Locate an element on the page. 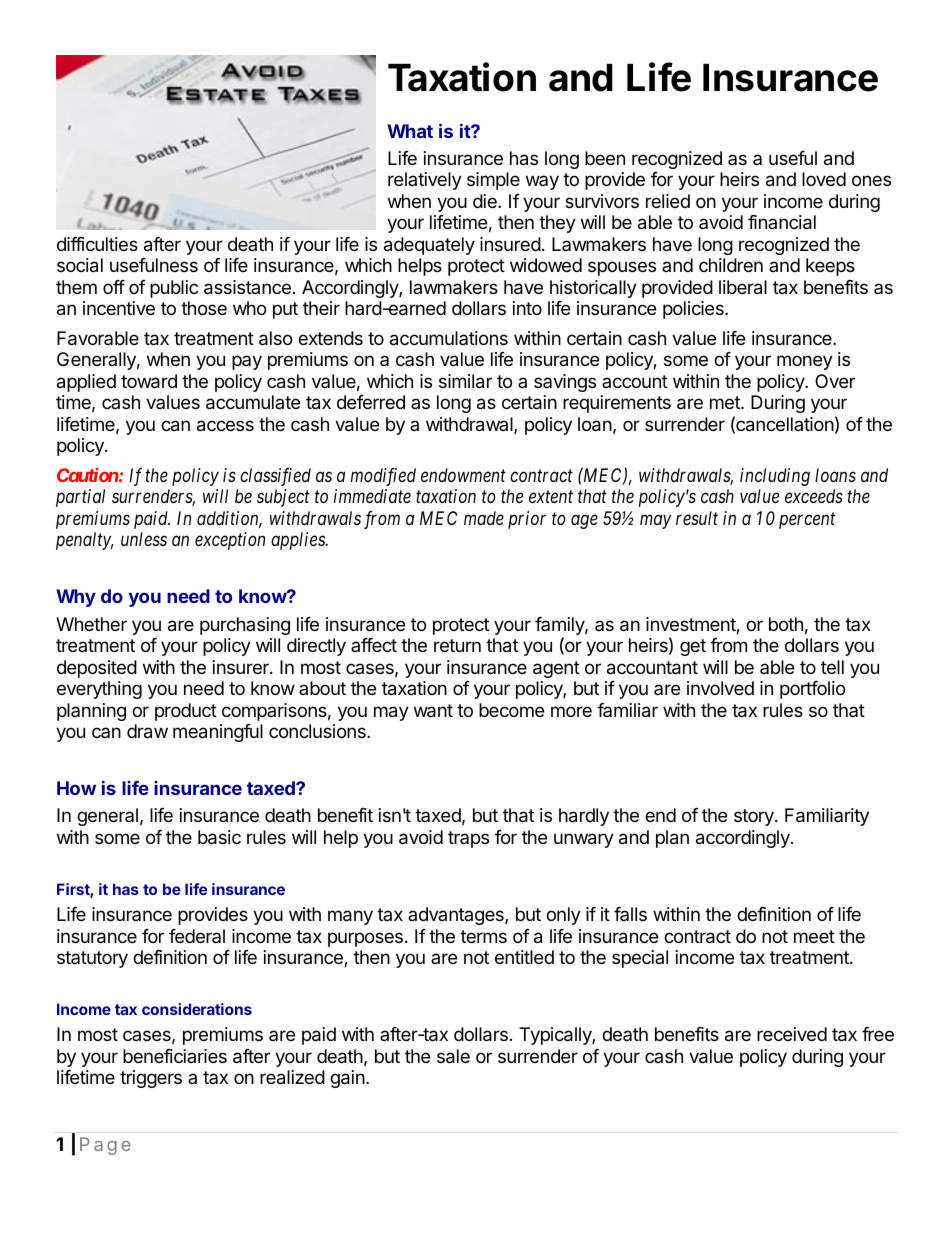 The width and height of the document is (952, 1233). return is located at coordinates (457, 645).
